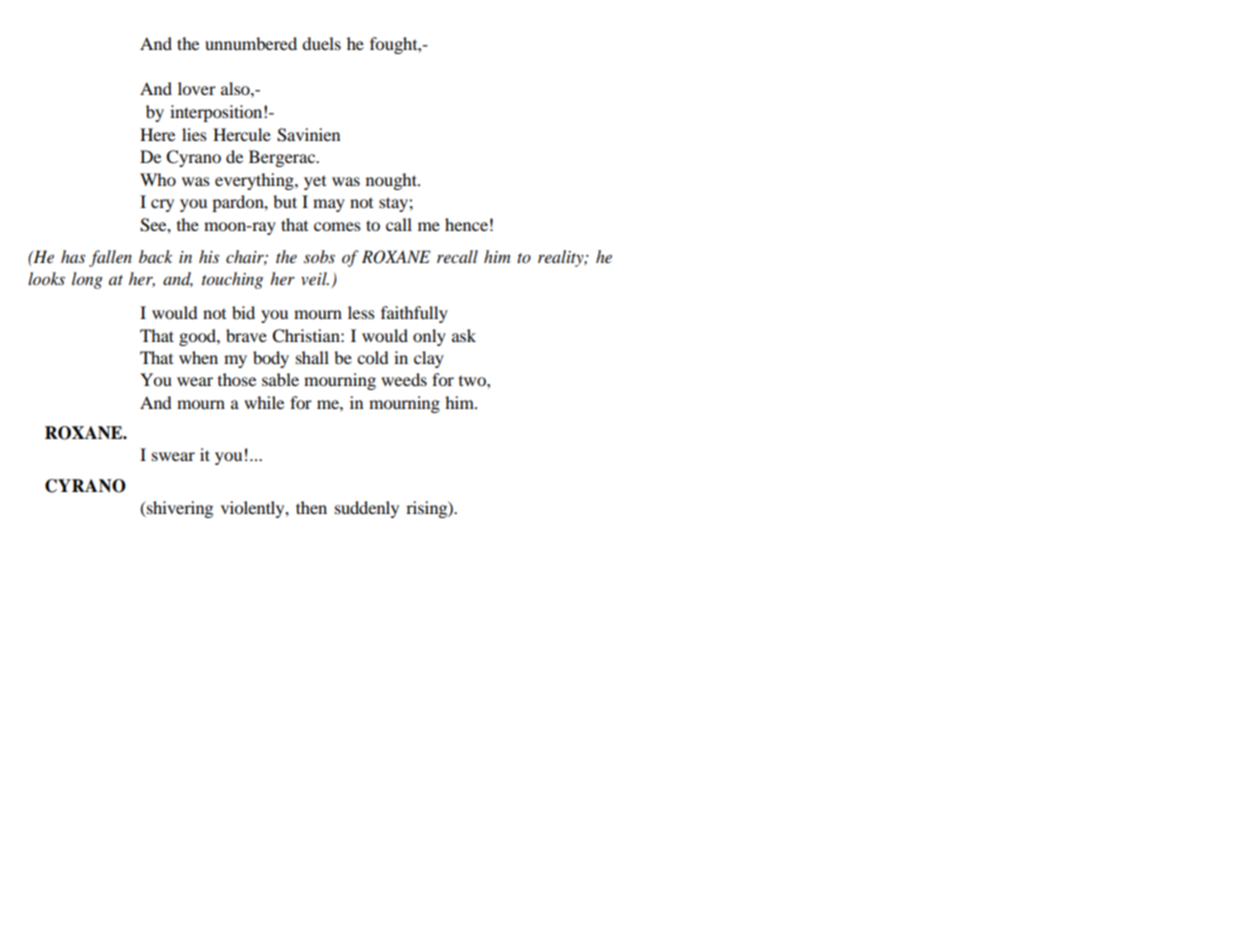 The image size is (1233, 952). What do you see at coordinates (232, 280) in the screenshot?
I see `touching` at bounding box center [232, 280].
